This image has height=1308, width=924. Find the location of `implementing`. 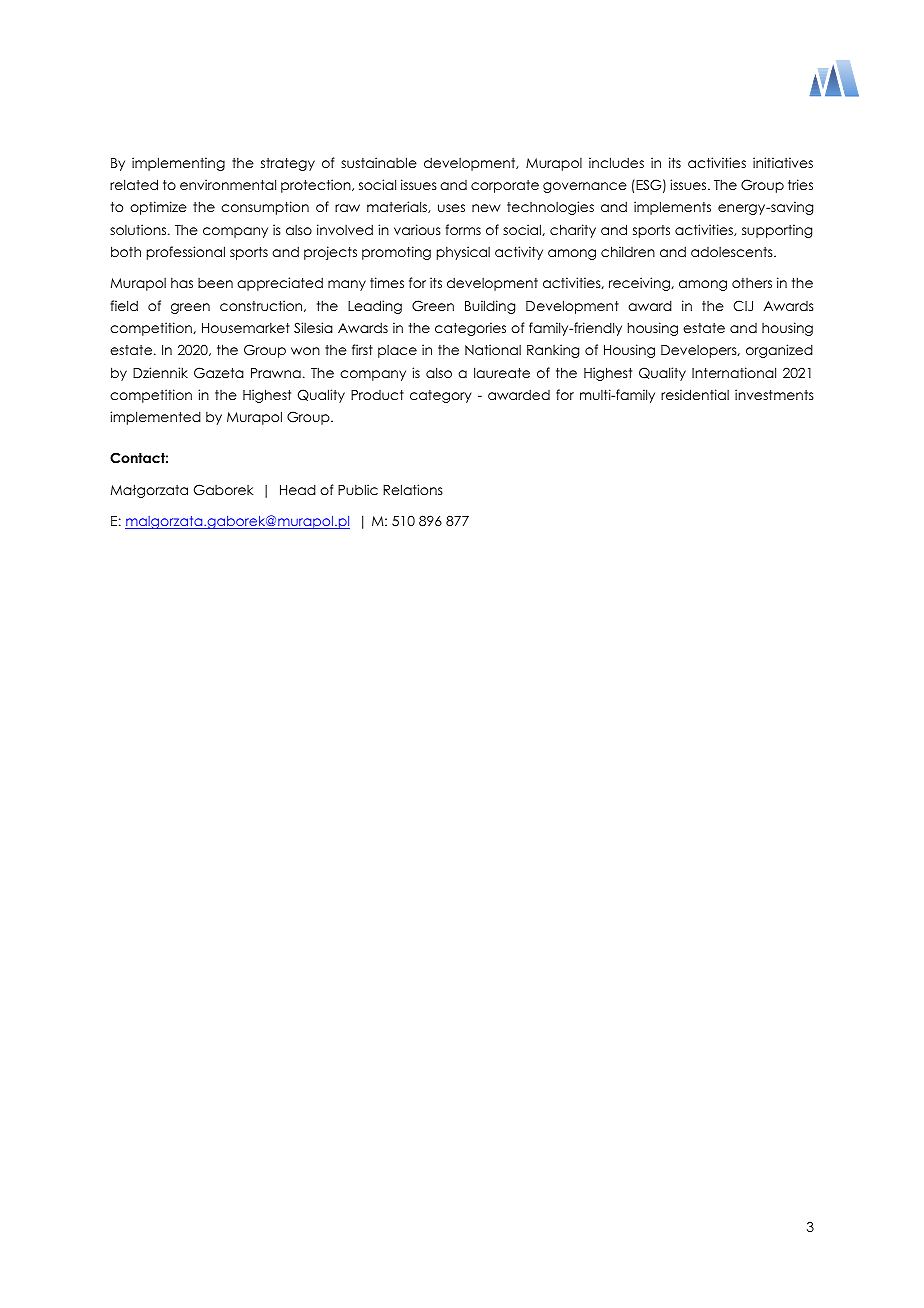

implementing is located at coordinates (178, 164).
